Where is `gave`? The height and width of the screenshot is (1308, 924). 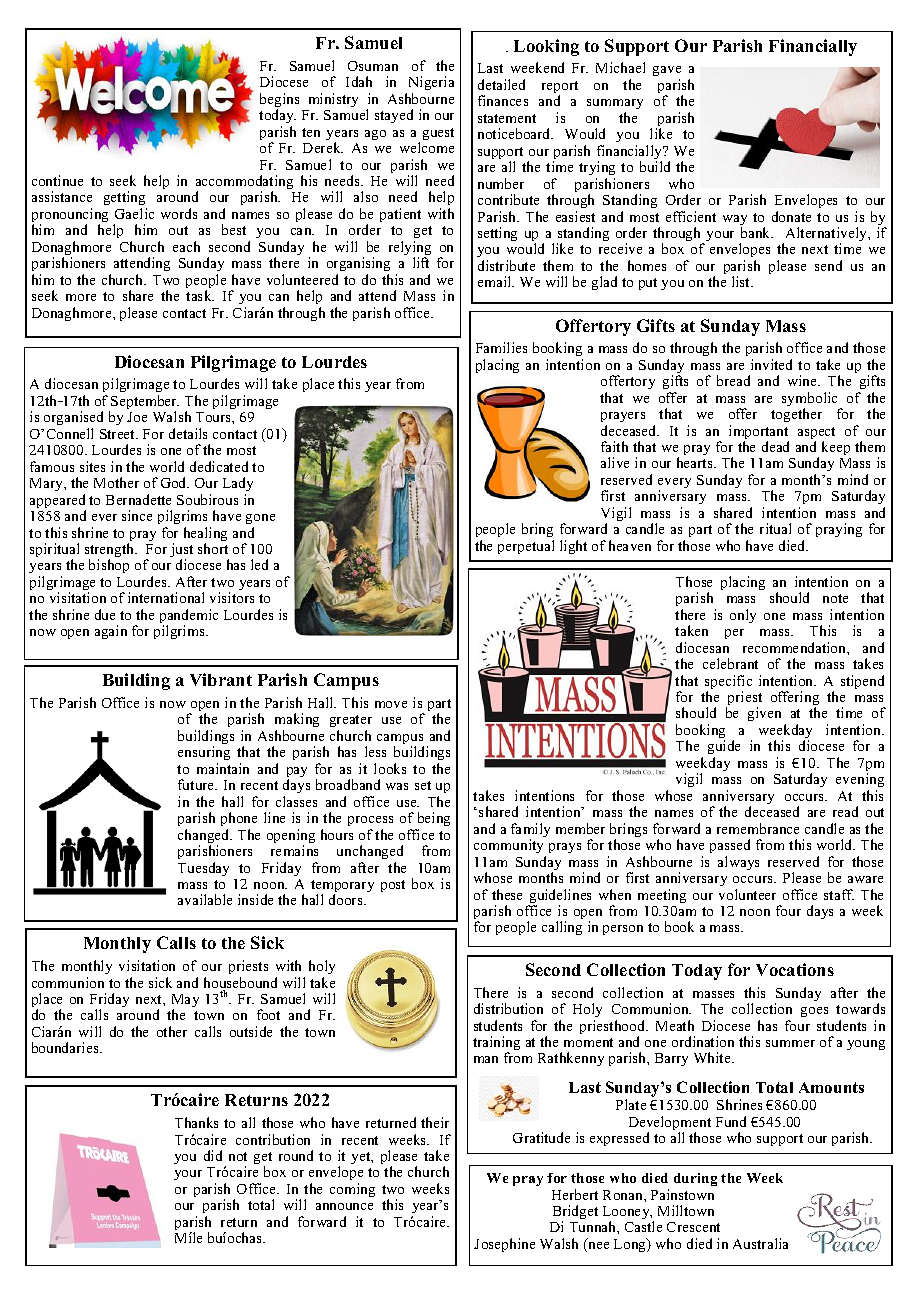
gave is located at coordinates (667, 73).
